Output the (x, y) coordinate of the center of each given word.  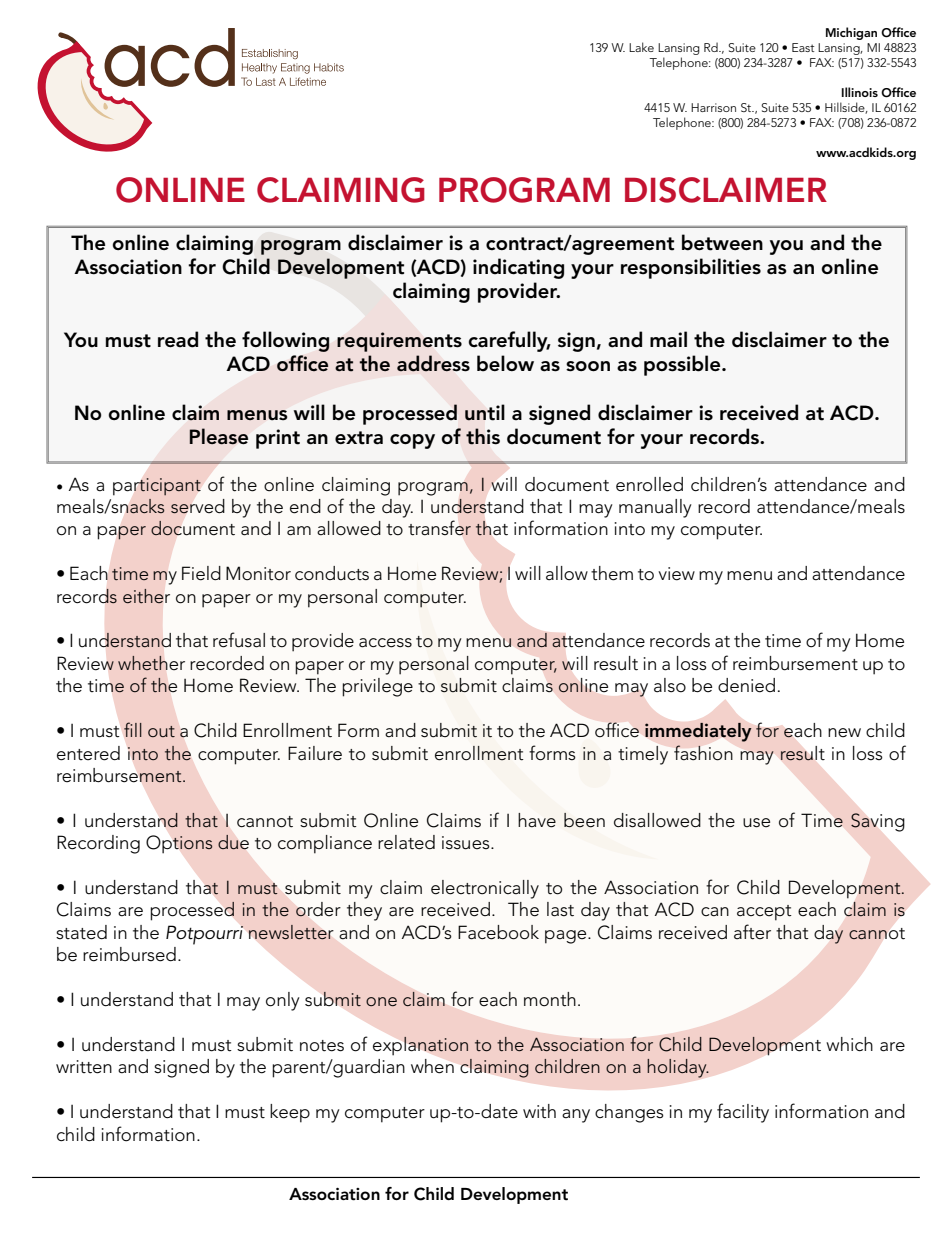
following (286, 341)
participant (157, 486)
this (483, 436)
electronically (485, 889)
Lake (641, 47)
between (722, 242)
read (178, 339)
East (803, 47)
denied (746, 685)
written (84, 1067)
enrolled (649, 484)
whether (151, 663)
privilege (377, 687)
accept (764, 913)
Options (179, 844)
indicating (518, 268)
